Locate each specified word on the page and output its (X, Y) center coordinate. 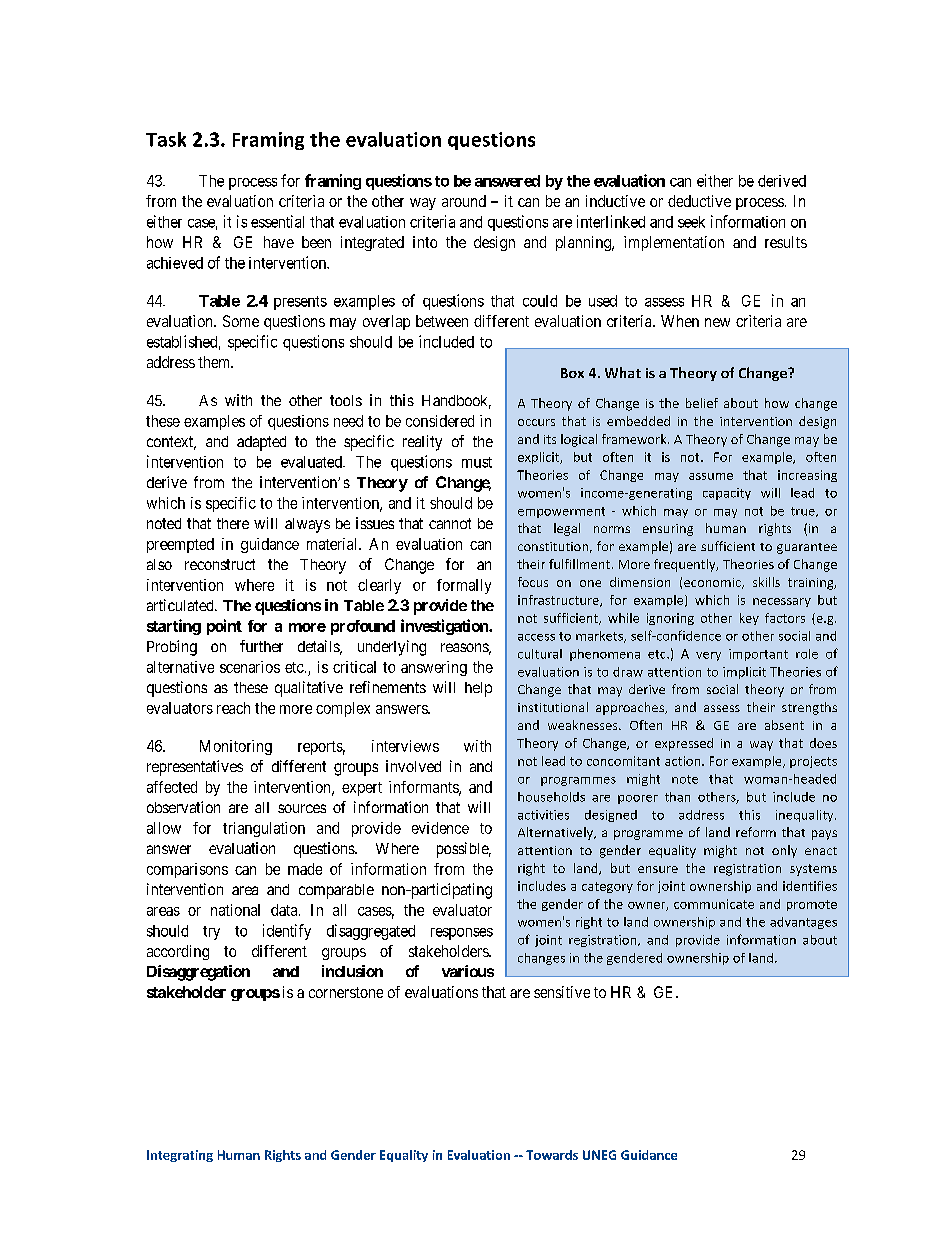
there (233, 523)
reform (756, 832)
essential (277, 221)
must (477, 462)
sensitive (562, 992)
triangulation (264, 829)
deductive (699, 201)
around (464, 201)
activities (543, 815)
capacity (727, 494)
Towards (552, 1155)
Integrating (180, 1156)
